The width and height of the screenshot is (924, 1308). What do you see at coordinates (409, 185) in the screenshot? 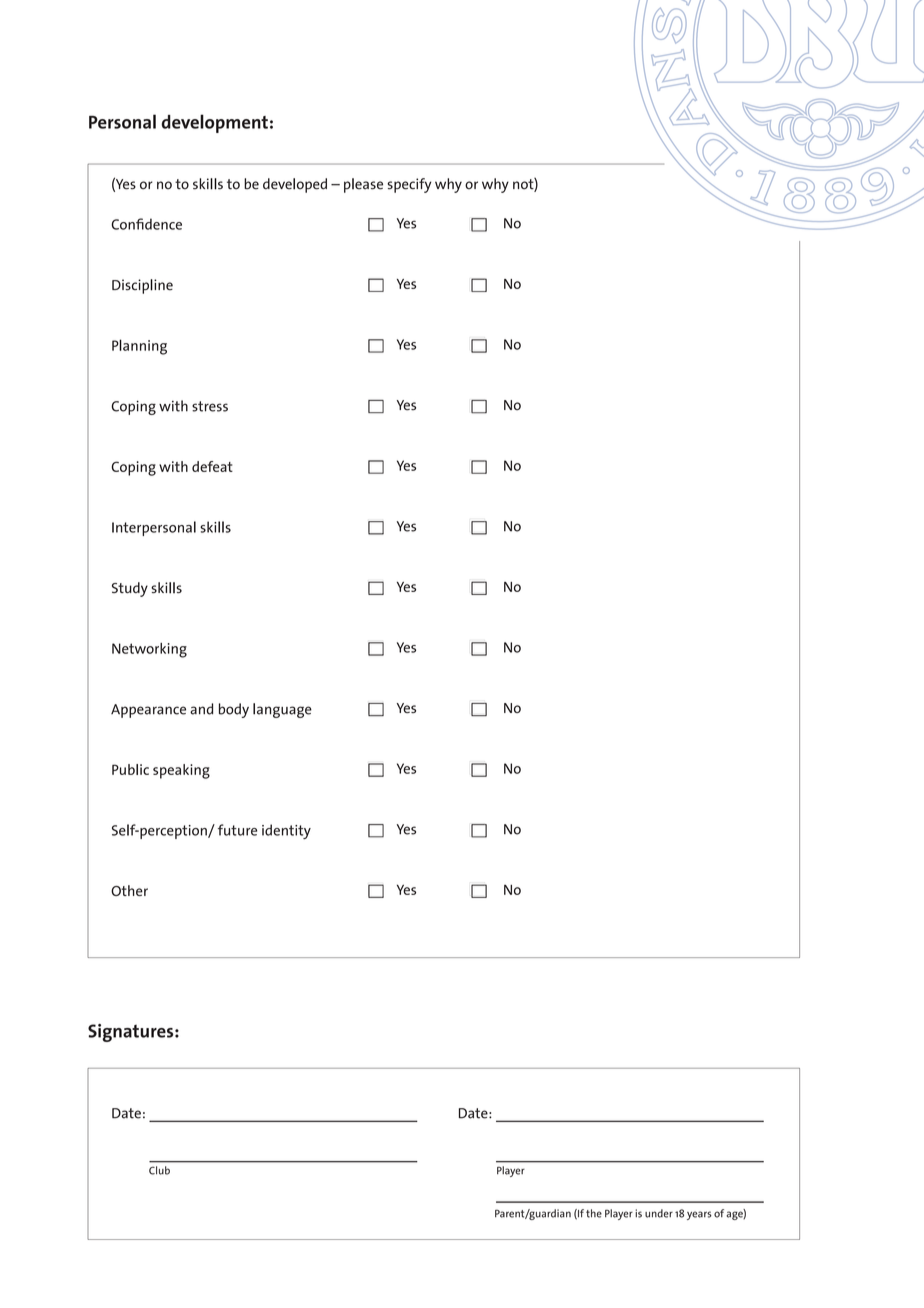
I see `specify` at bounding box center [409, 185].
